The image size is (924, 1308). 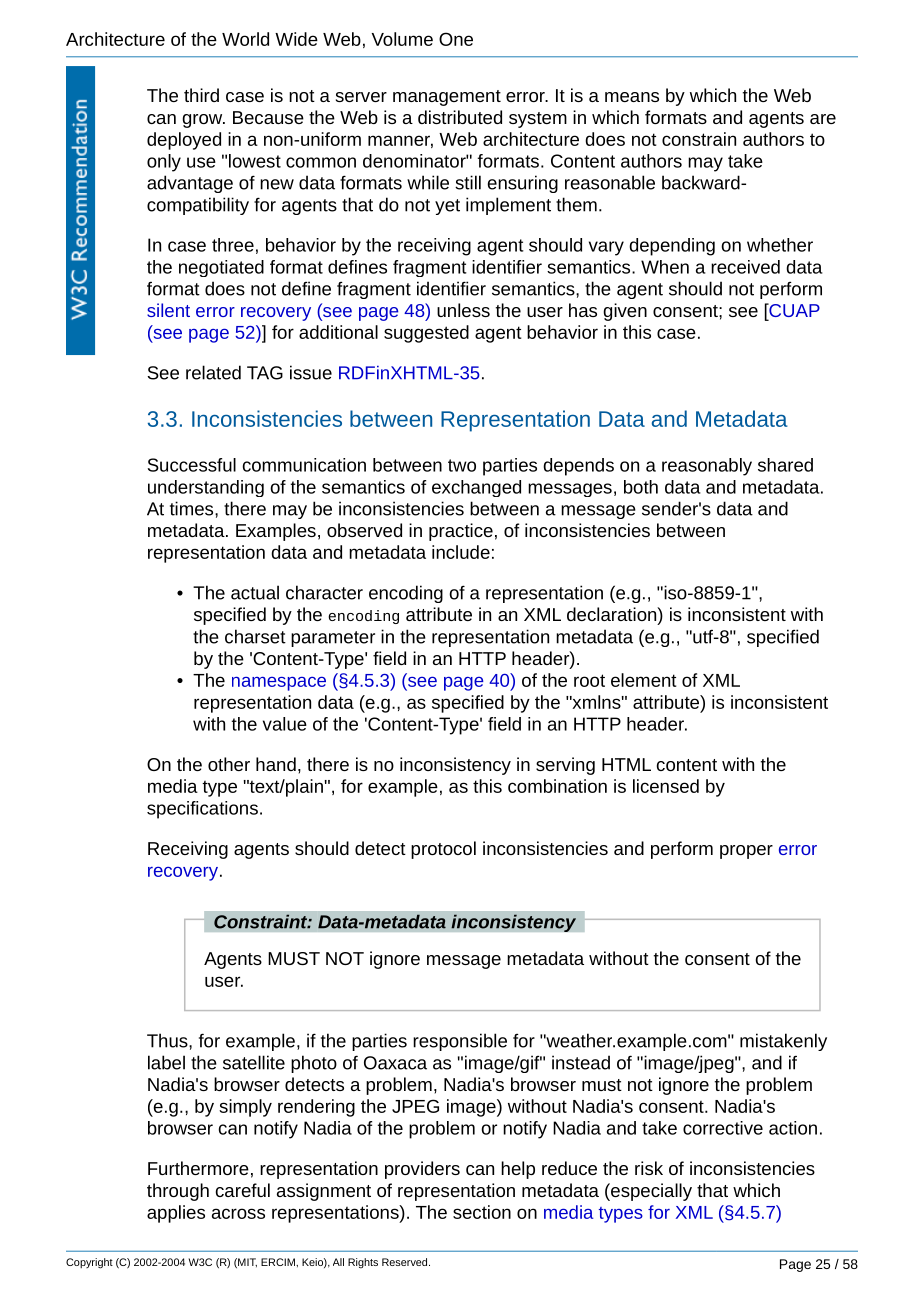 What do you see at coordinates (201, 95) in the screenshot?
I see `third` at bounding box center [201, 95].
